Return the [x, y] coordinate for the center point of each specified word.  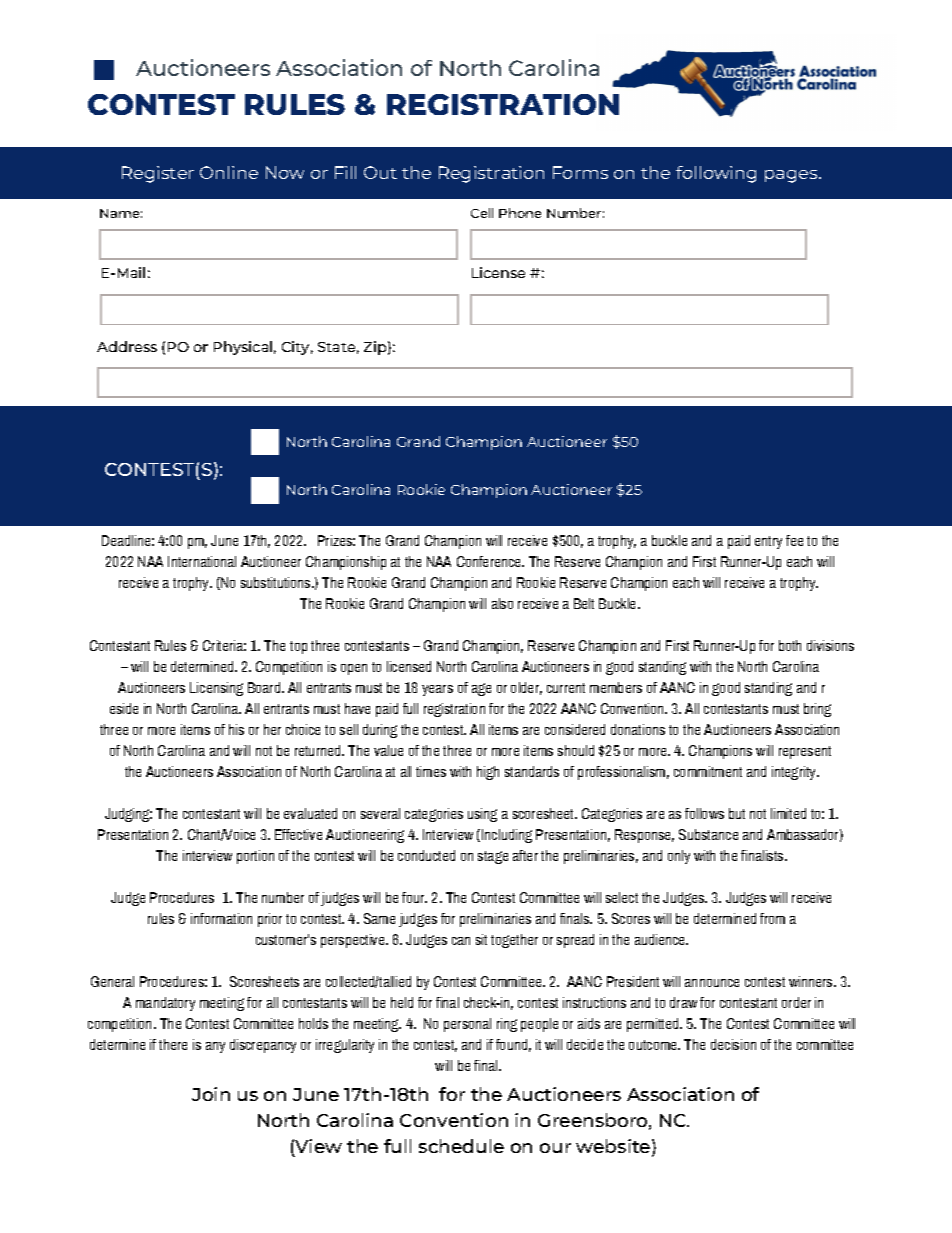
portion [255, 857]
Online [229, 172]
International [202, 561]
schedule [461, 1146]
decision [733, 1044]
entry [768, 542]
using [482, 815]
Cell [482, 213]
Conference [490, 561]
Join [211, 1094]
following [716, 174]
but [737, 813]
